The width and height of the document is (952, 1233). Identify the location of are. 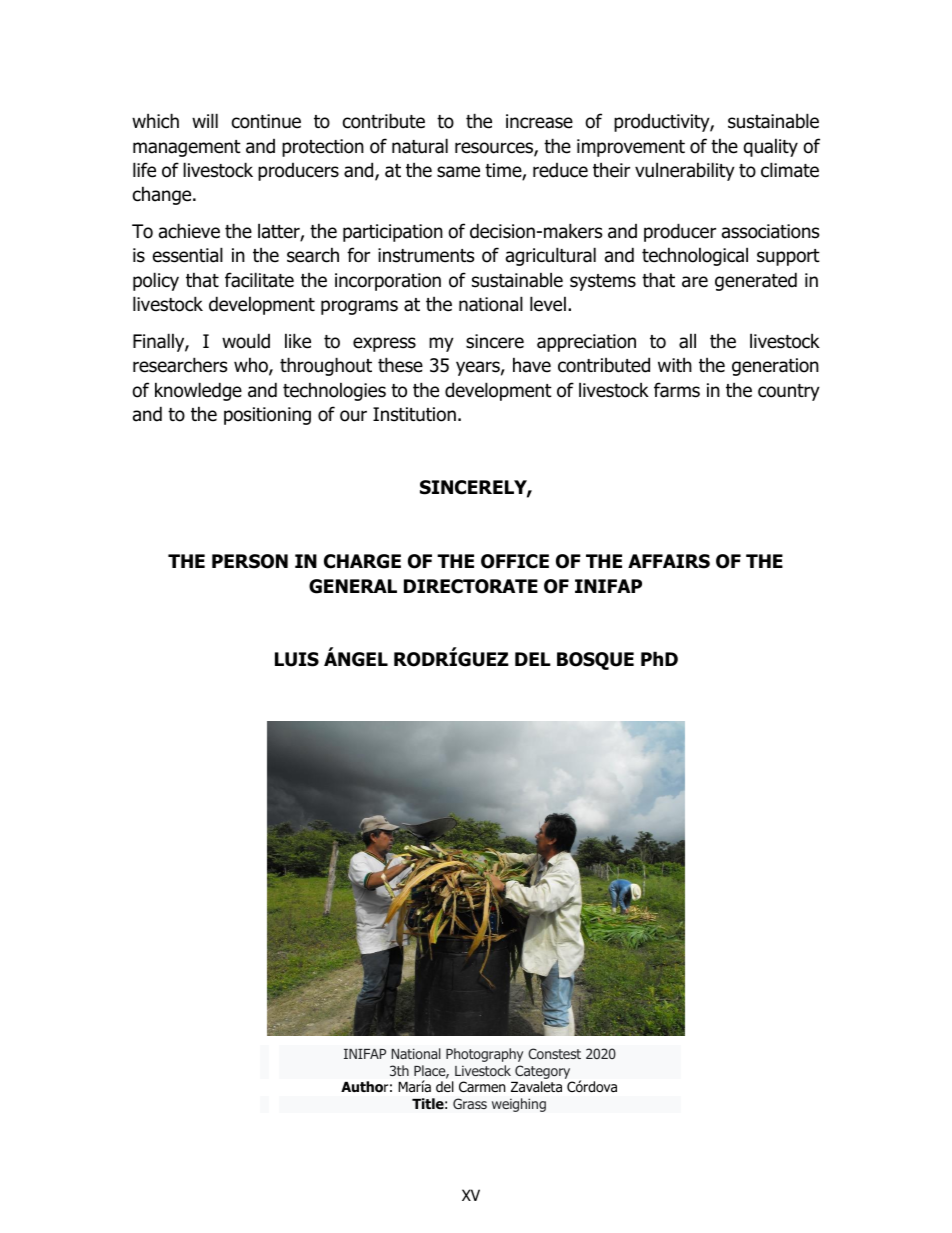
(695, 282).
